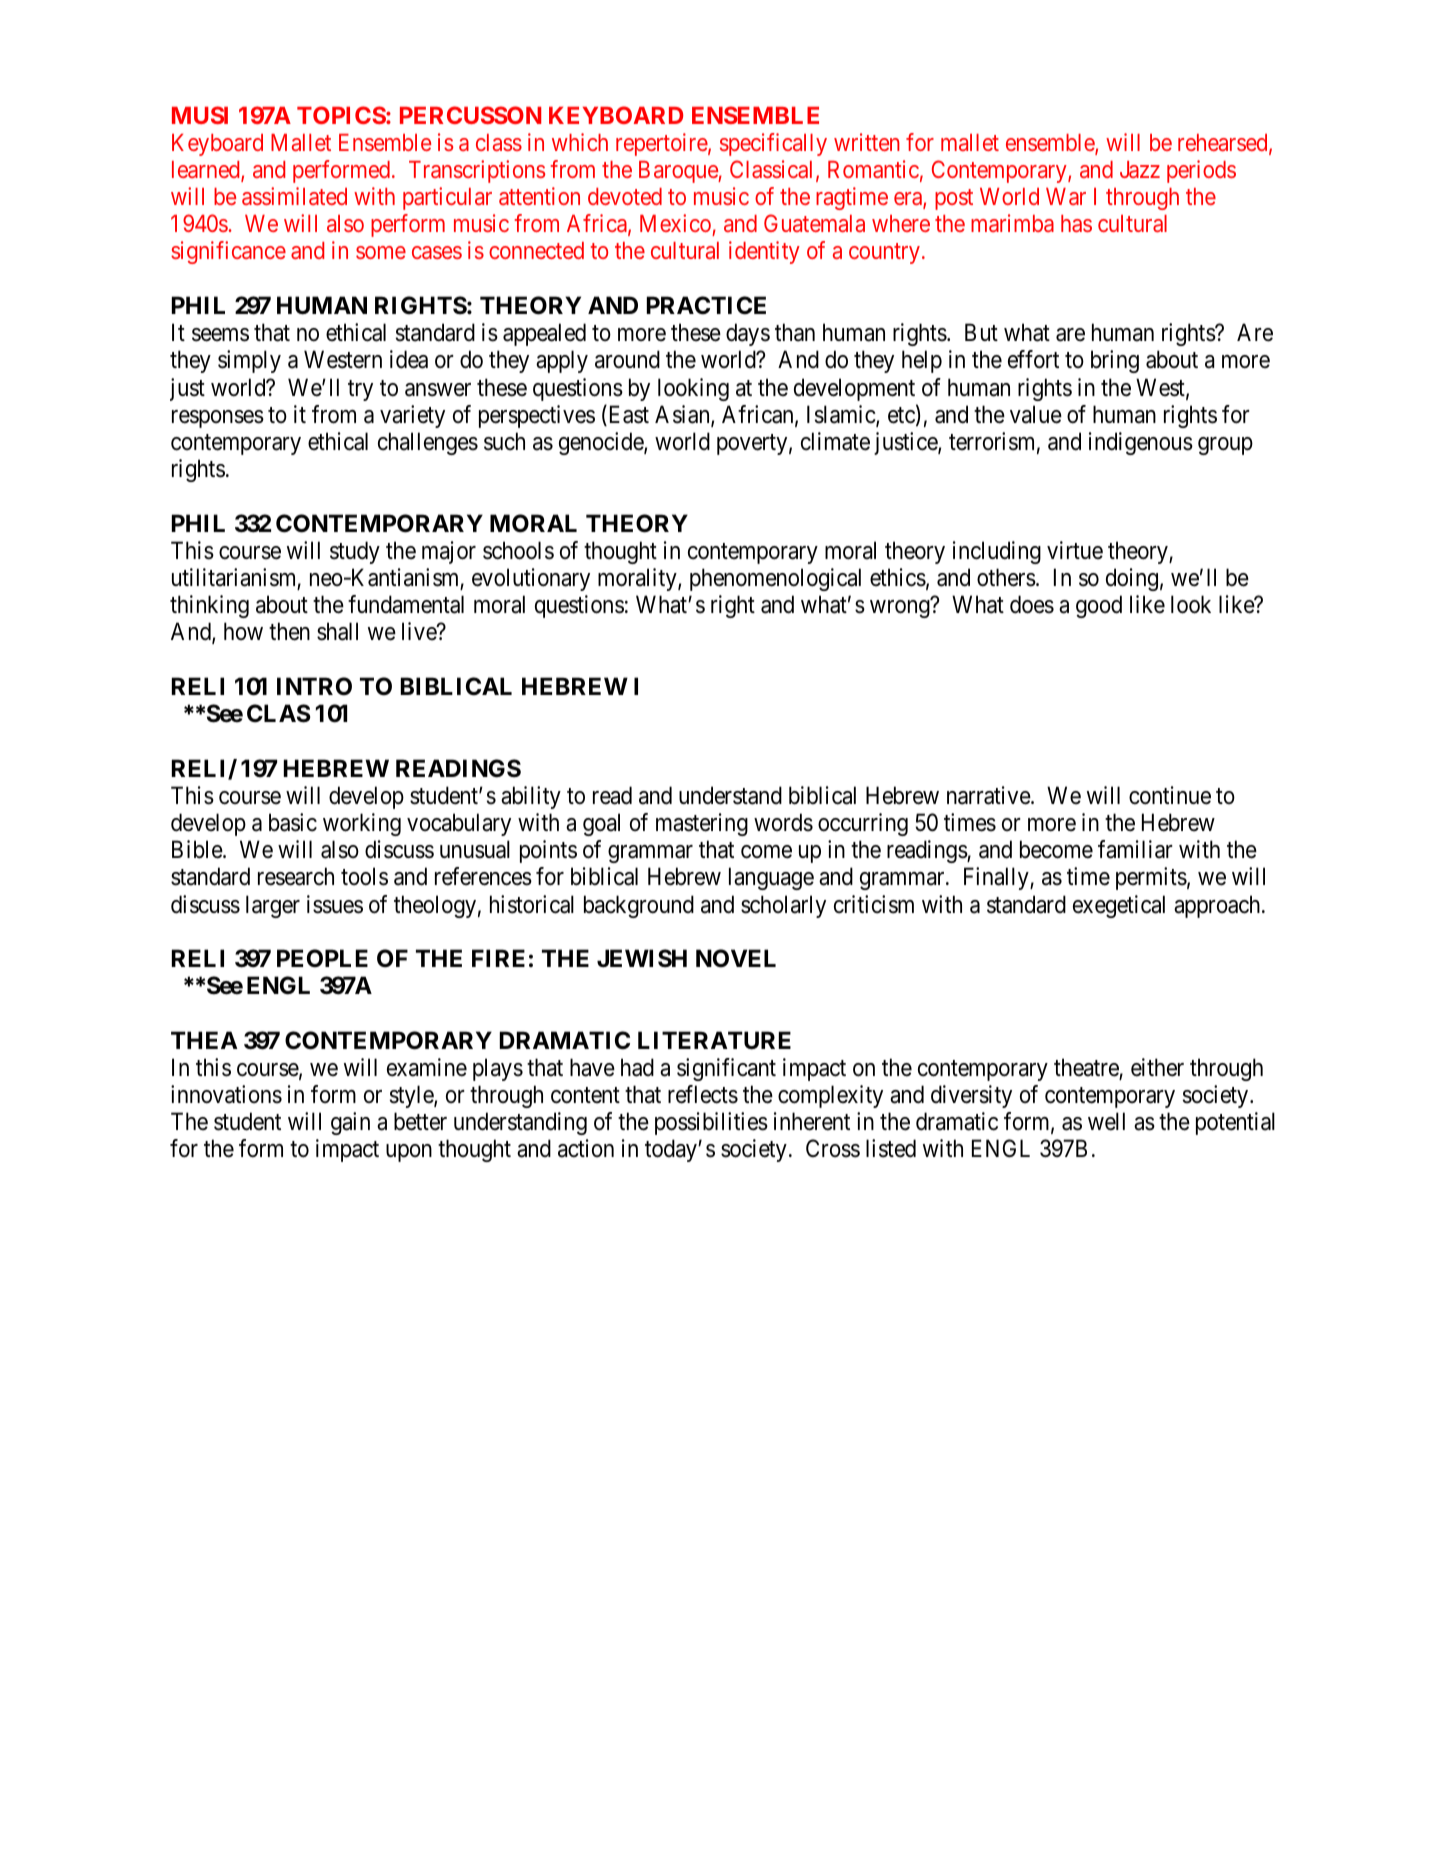 The width and height of the document is (1448, 1874). I want to click on shall, so click(337, 631).
